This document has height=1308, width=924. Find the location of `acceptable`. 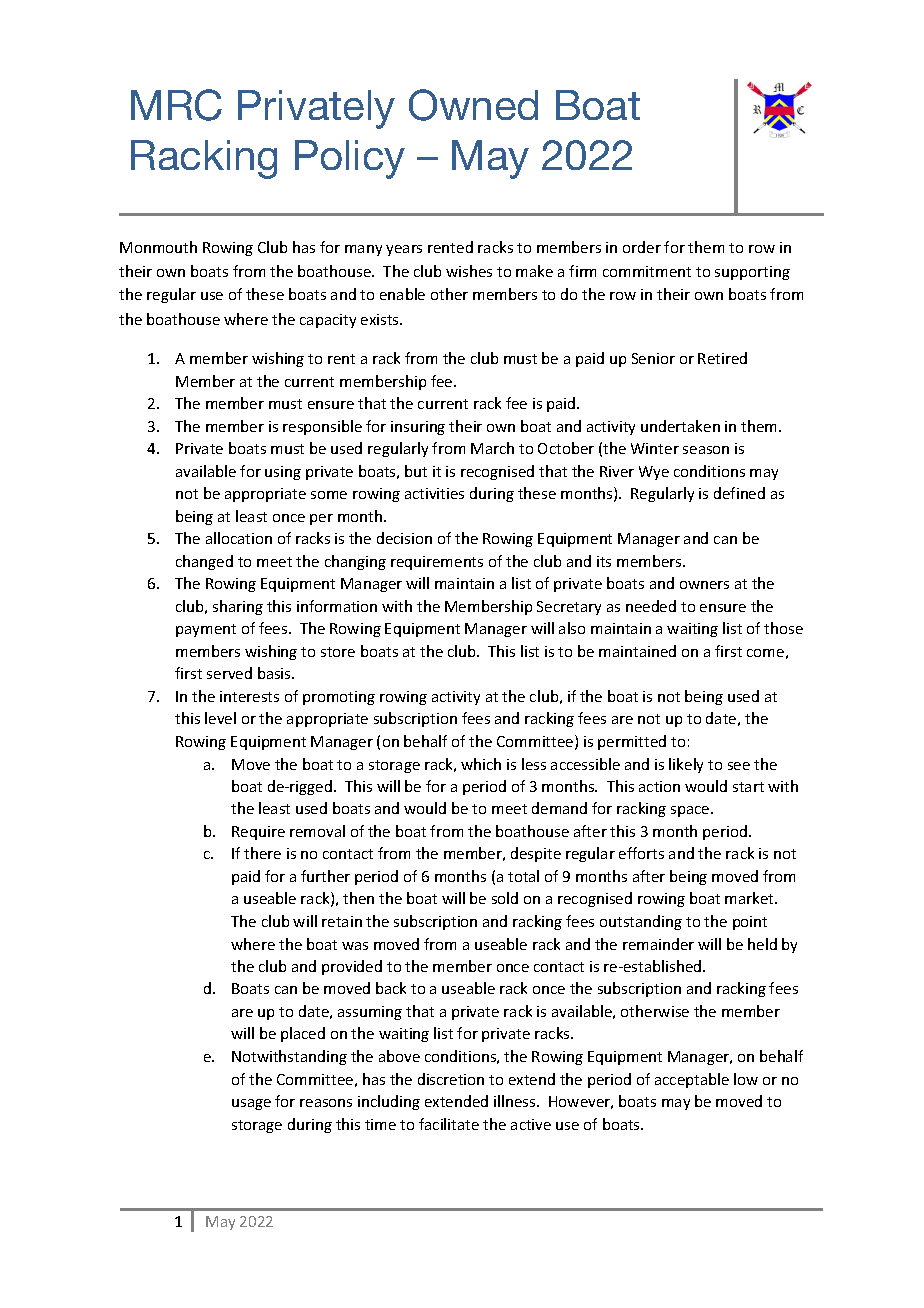

acceptable is located at coordinates (692, 1080).
